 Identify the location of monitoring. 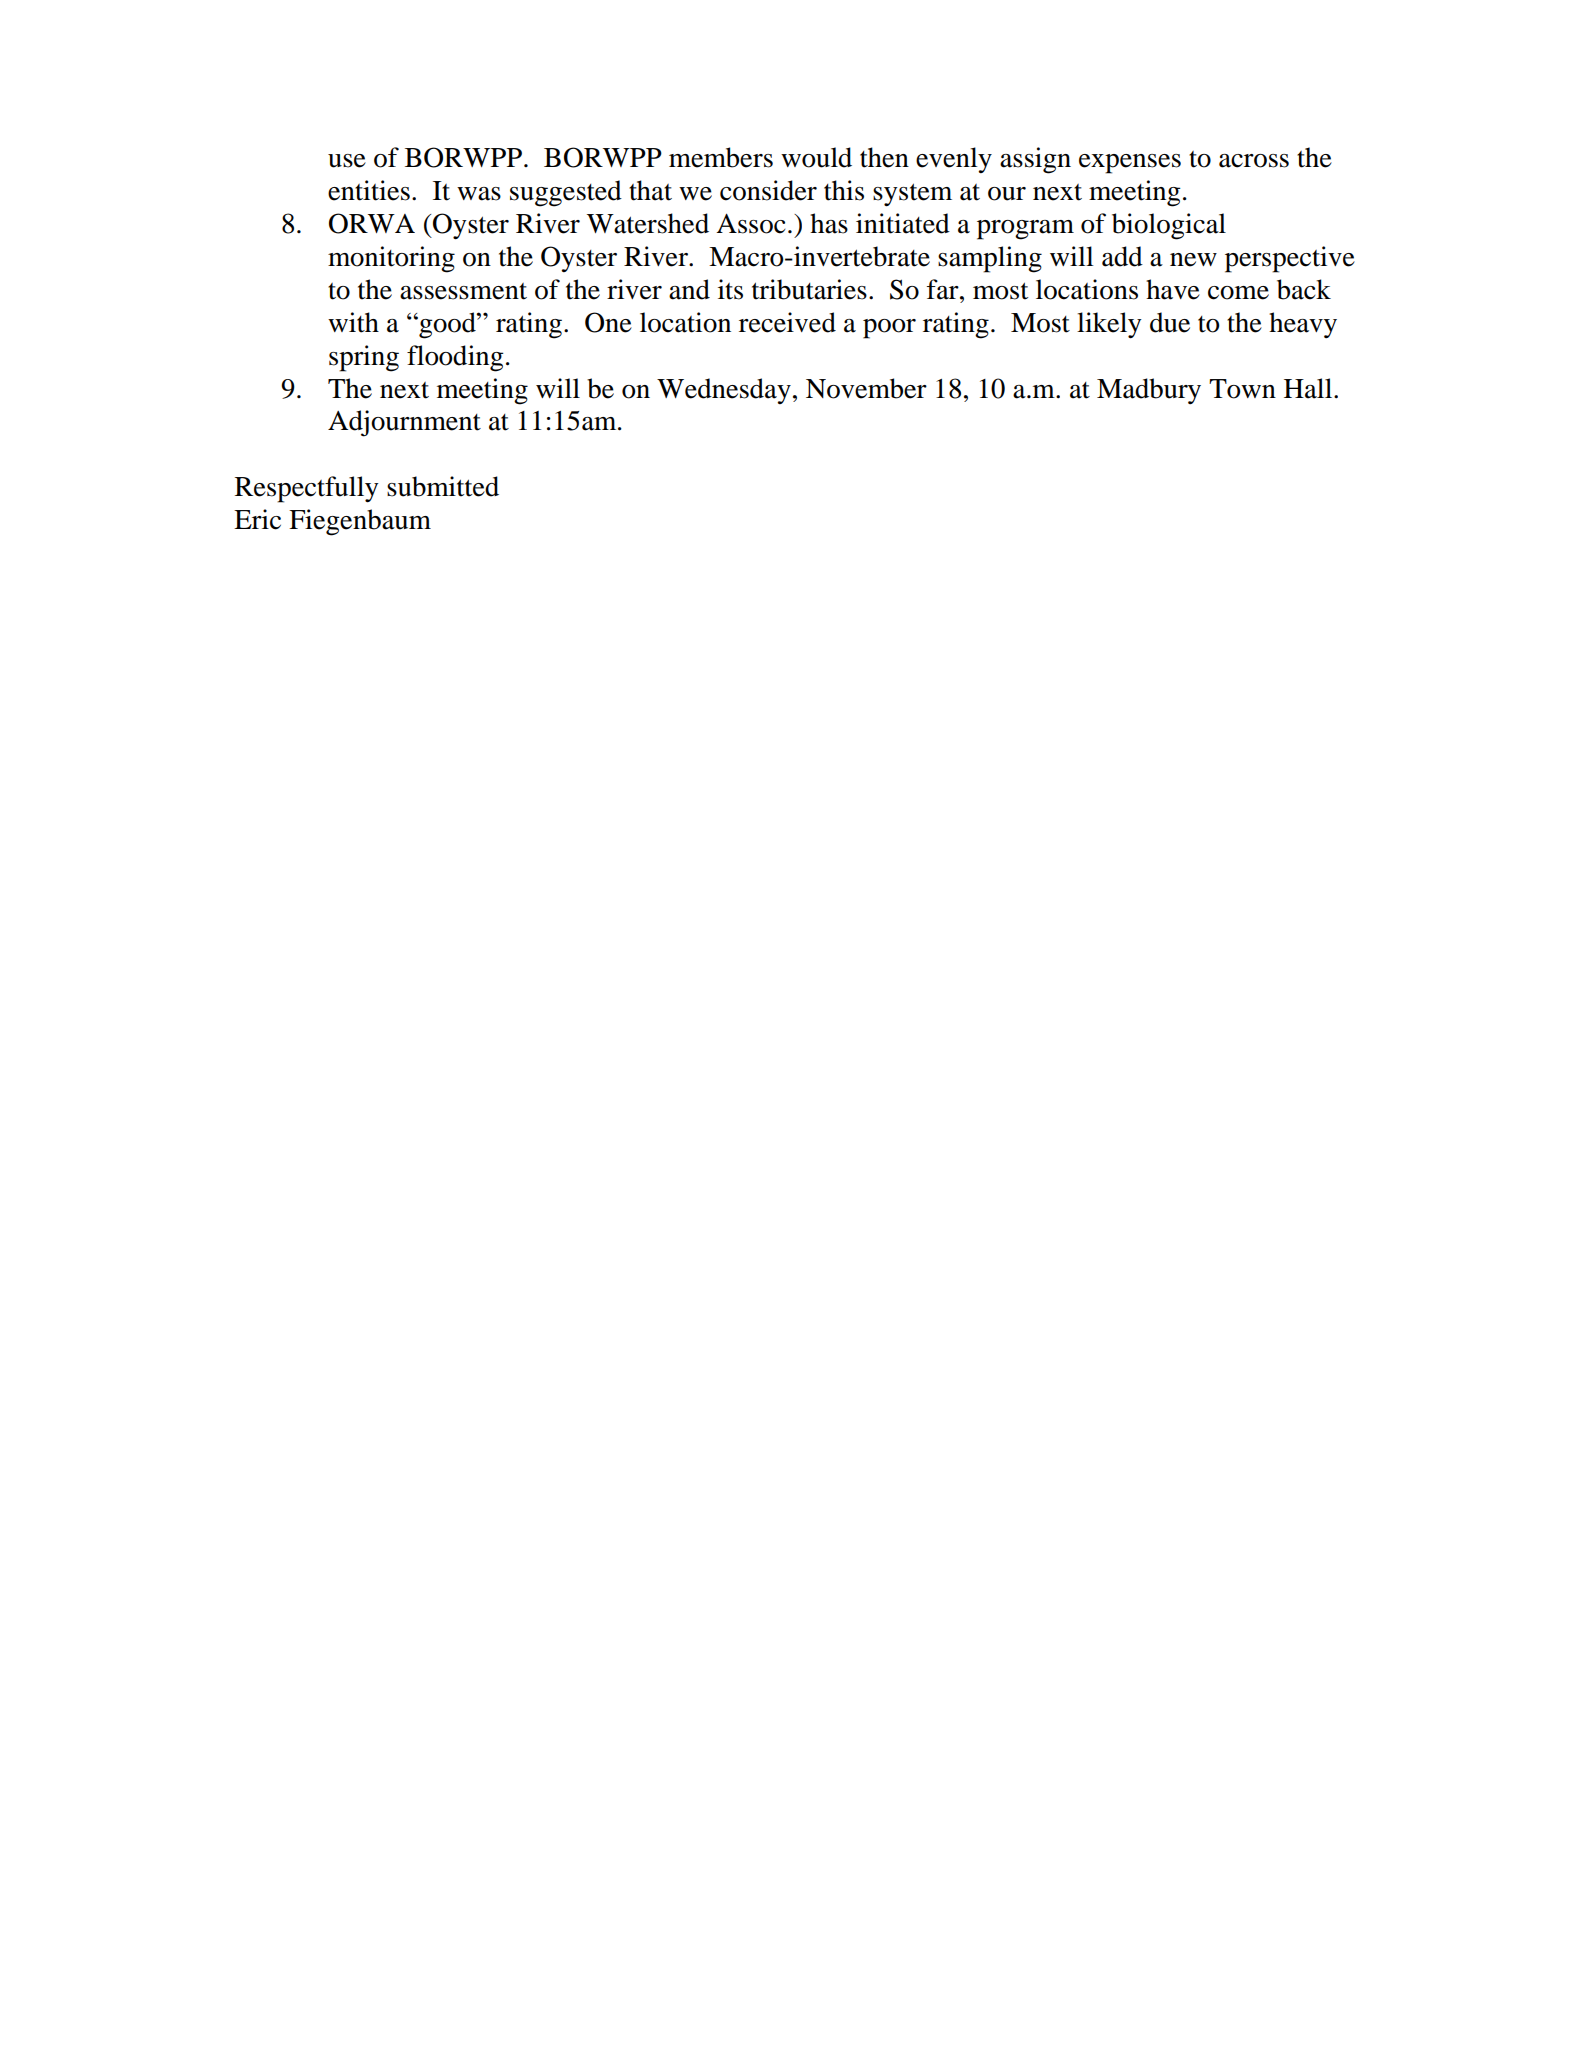
(391, 259).
